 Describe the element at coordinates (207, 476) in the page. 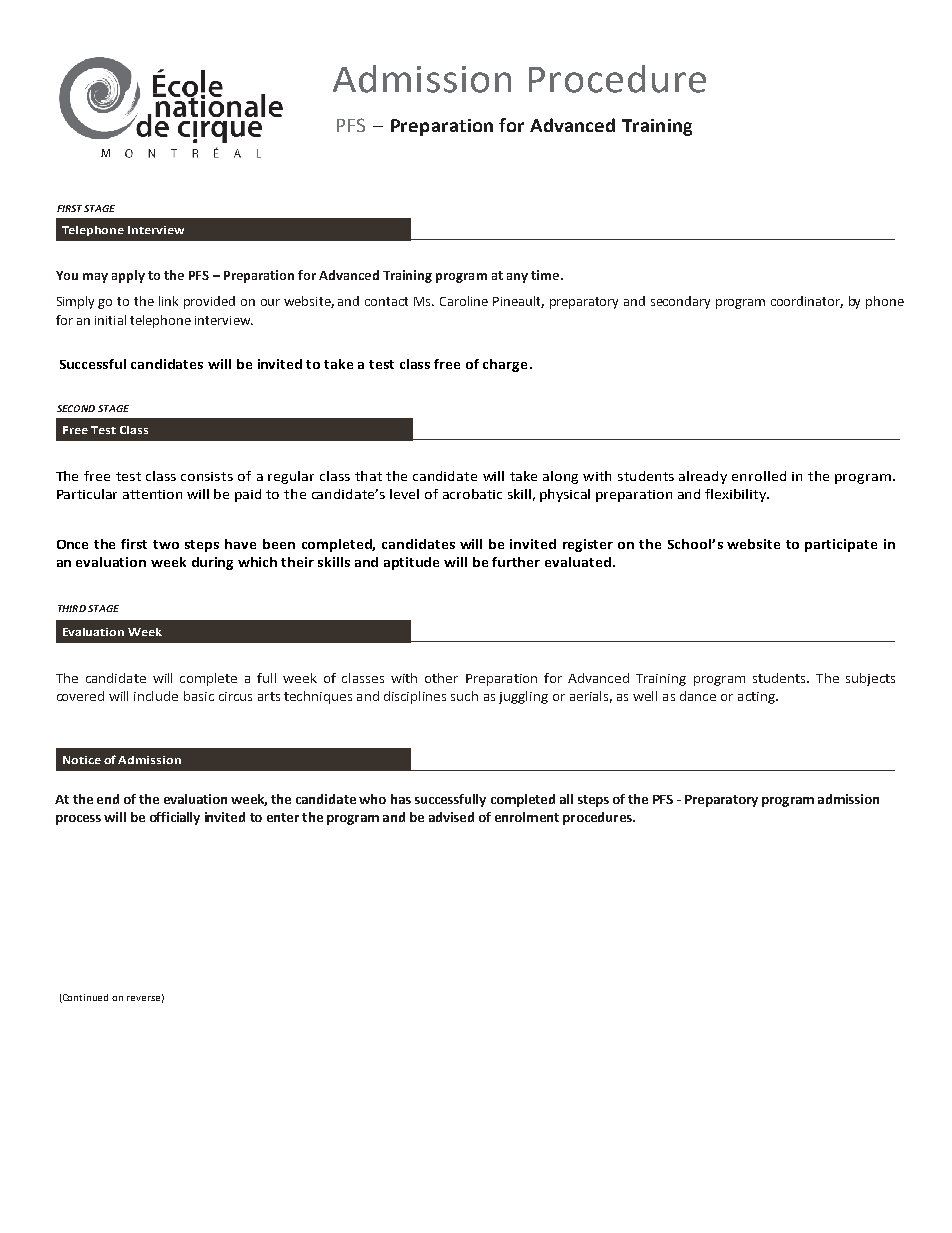

I see `consists` at that location.
